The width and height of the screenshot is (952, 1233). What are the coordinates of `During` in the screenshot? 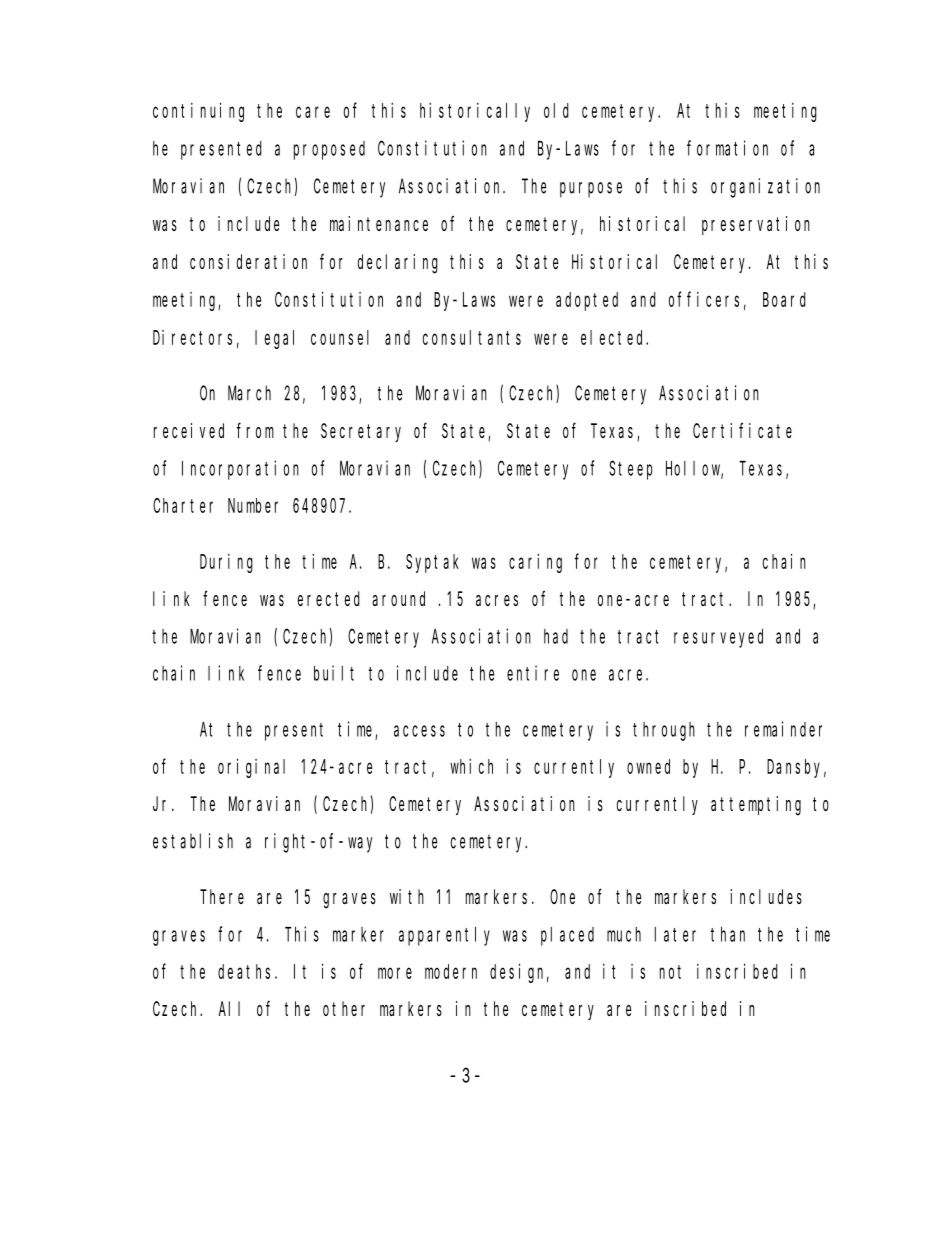 It's located at (226, 563).
